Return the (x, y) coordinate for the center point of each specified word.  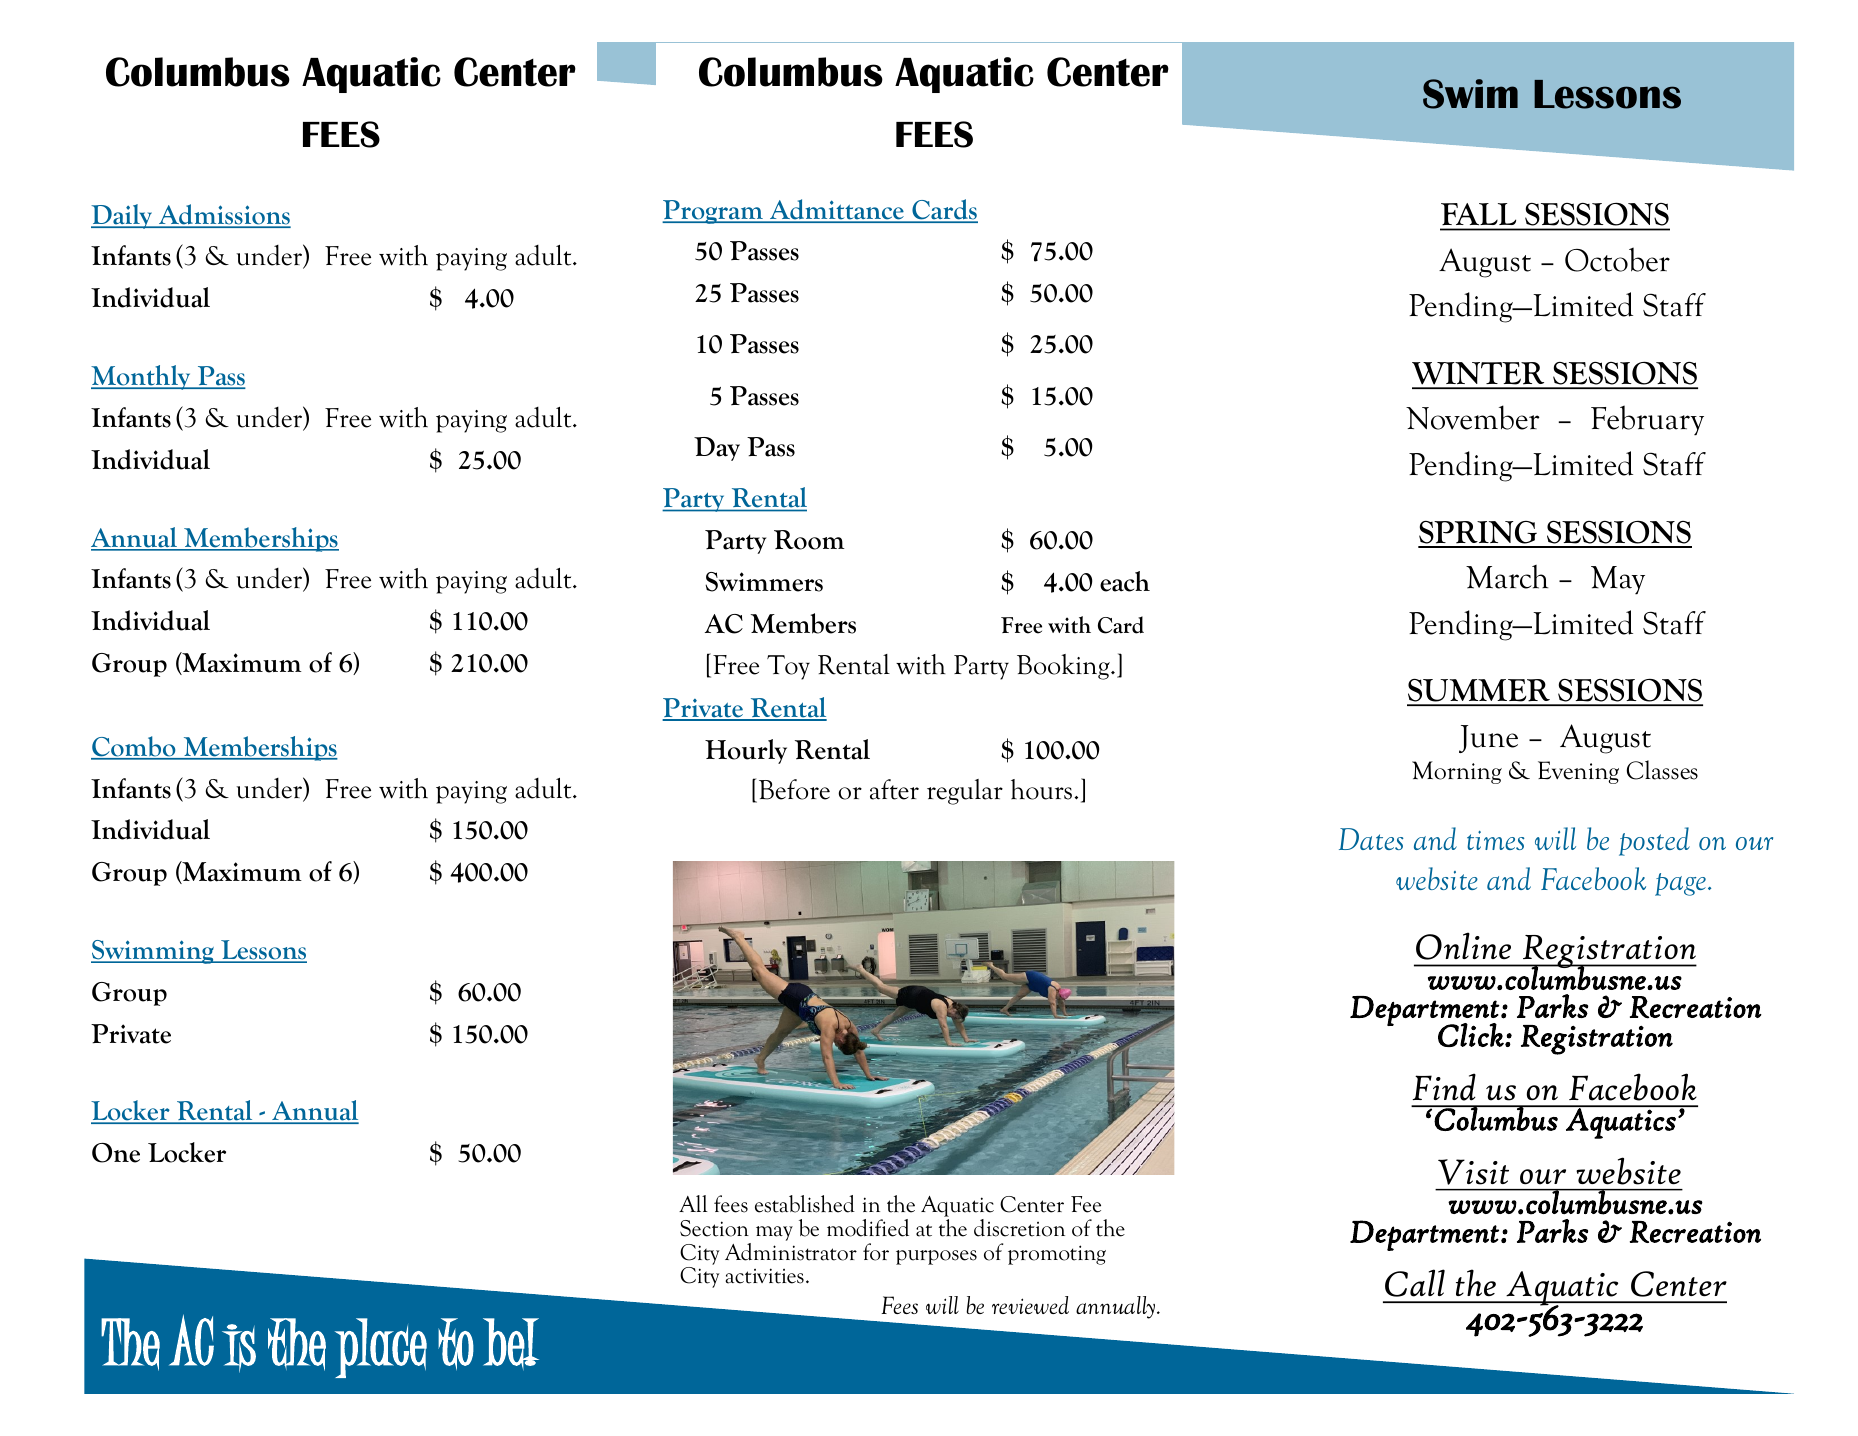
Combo (134, 747)
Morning (1457, 772)
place (381, 1348)
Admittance (837, 210)
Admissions (224, 215)
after (894, 789)
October (1617, 259)
